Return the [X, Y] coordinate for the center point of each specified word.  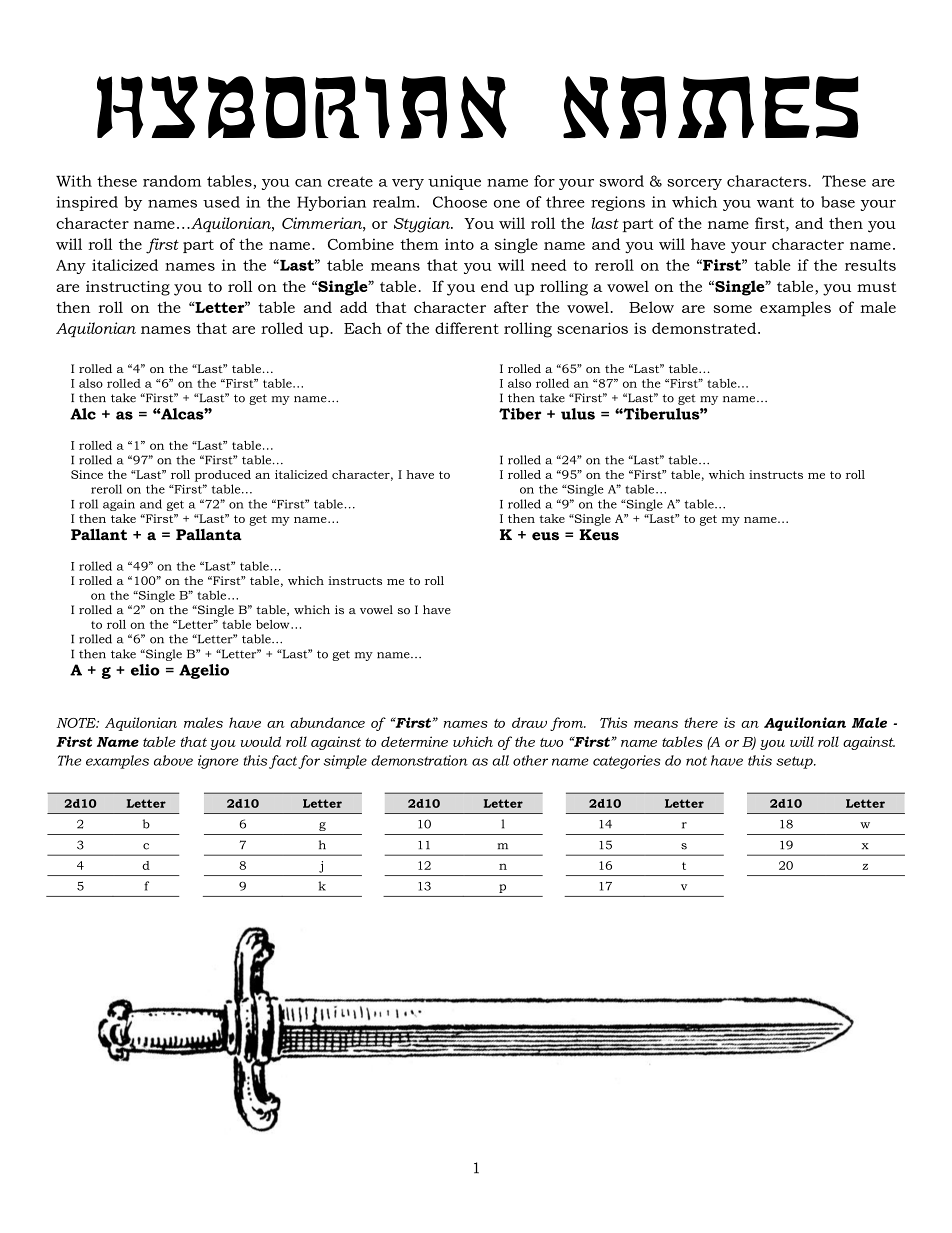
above [173, 760]
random [172, 181]
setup [795, 762]
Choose [460, 202]
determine [414, 741]
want [775, 203]
